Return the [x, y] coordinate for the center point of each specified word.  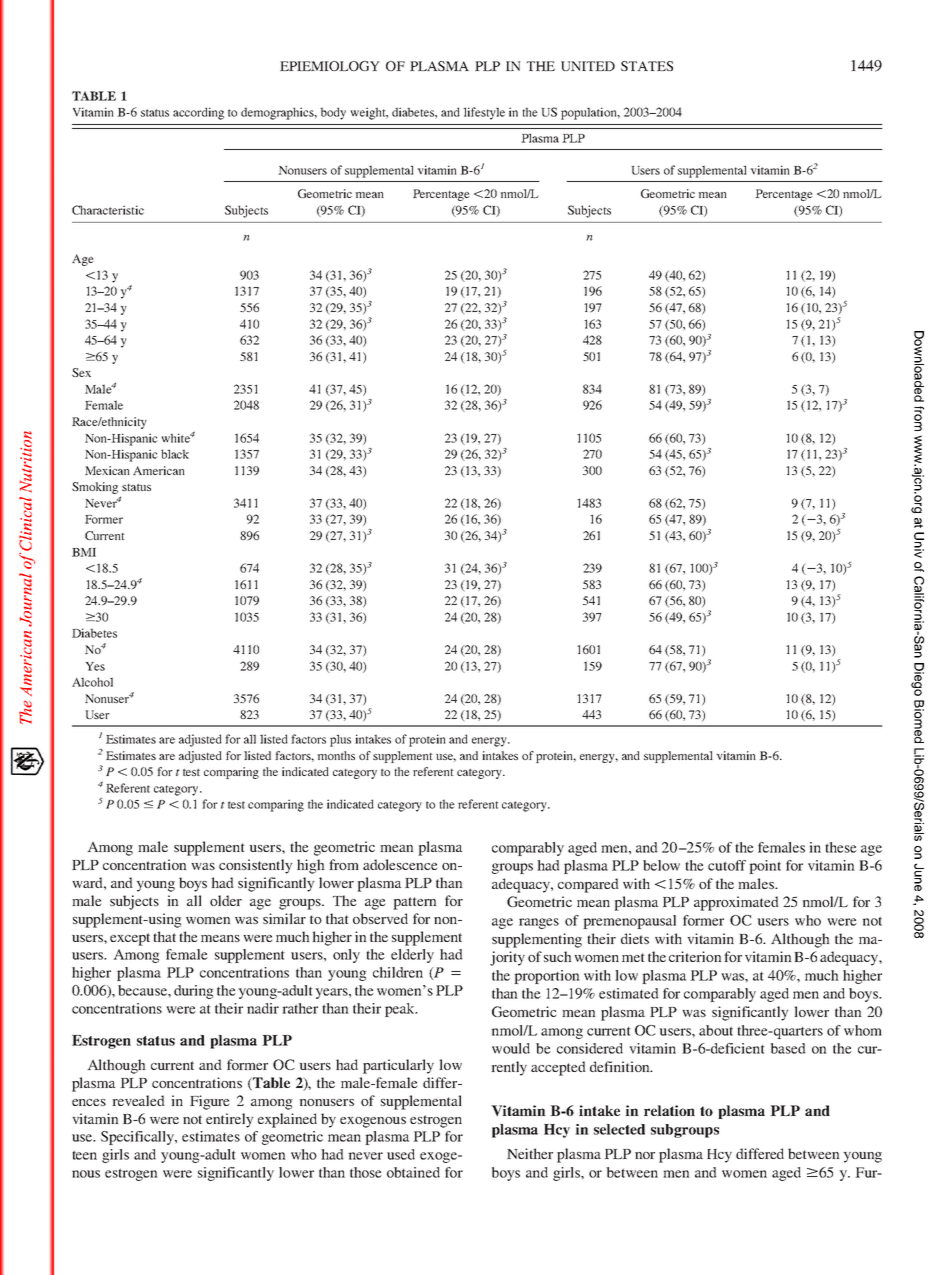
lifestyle [484, 113]
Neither [530, 1153]
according [198, 113]
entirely [229, 1120]
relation [669, 1110]
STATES [647, 66]
